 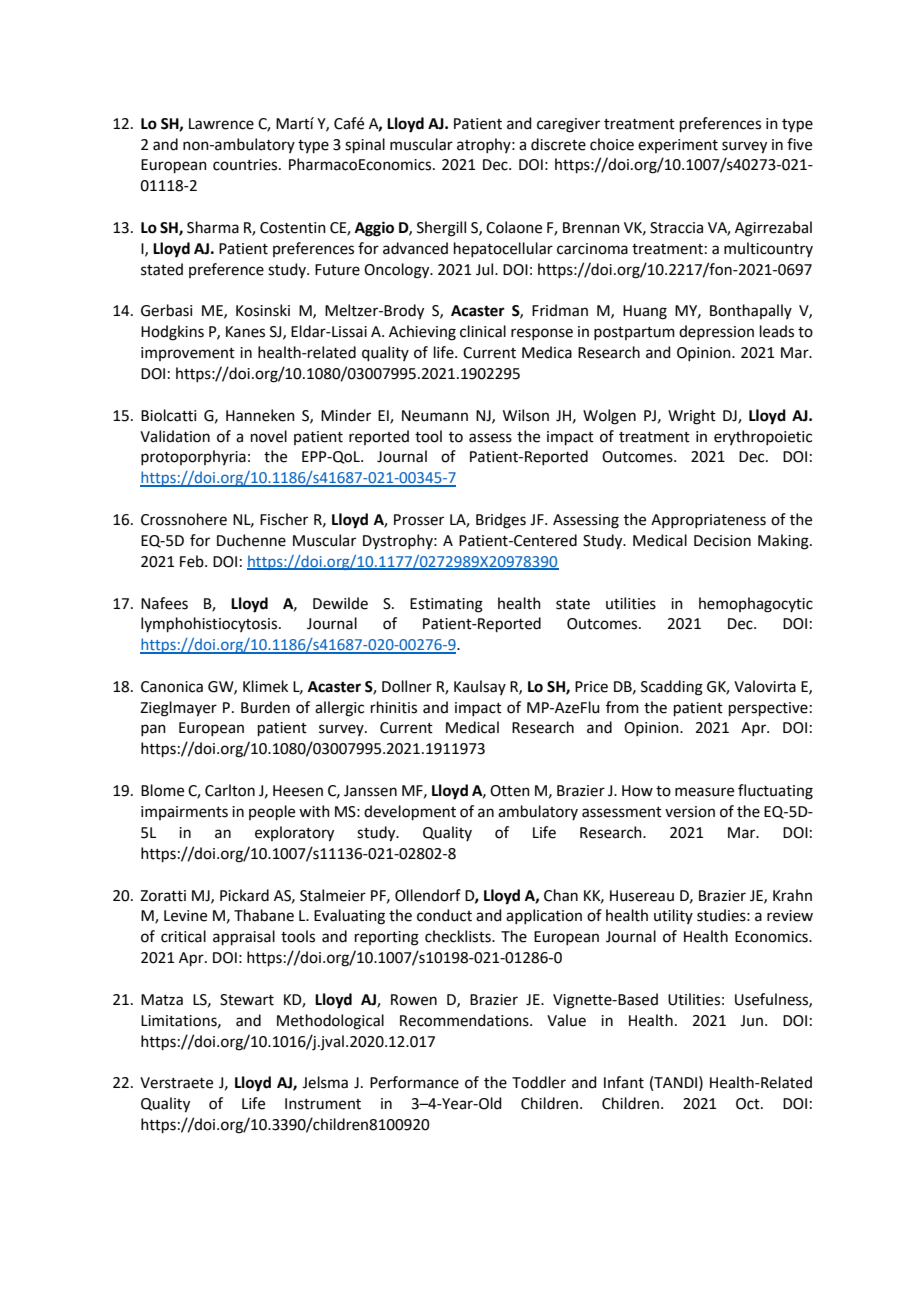 What do you see at coordinates (678, 146) in the page?
I see `experiment` at bounding box center [678, 146].
